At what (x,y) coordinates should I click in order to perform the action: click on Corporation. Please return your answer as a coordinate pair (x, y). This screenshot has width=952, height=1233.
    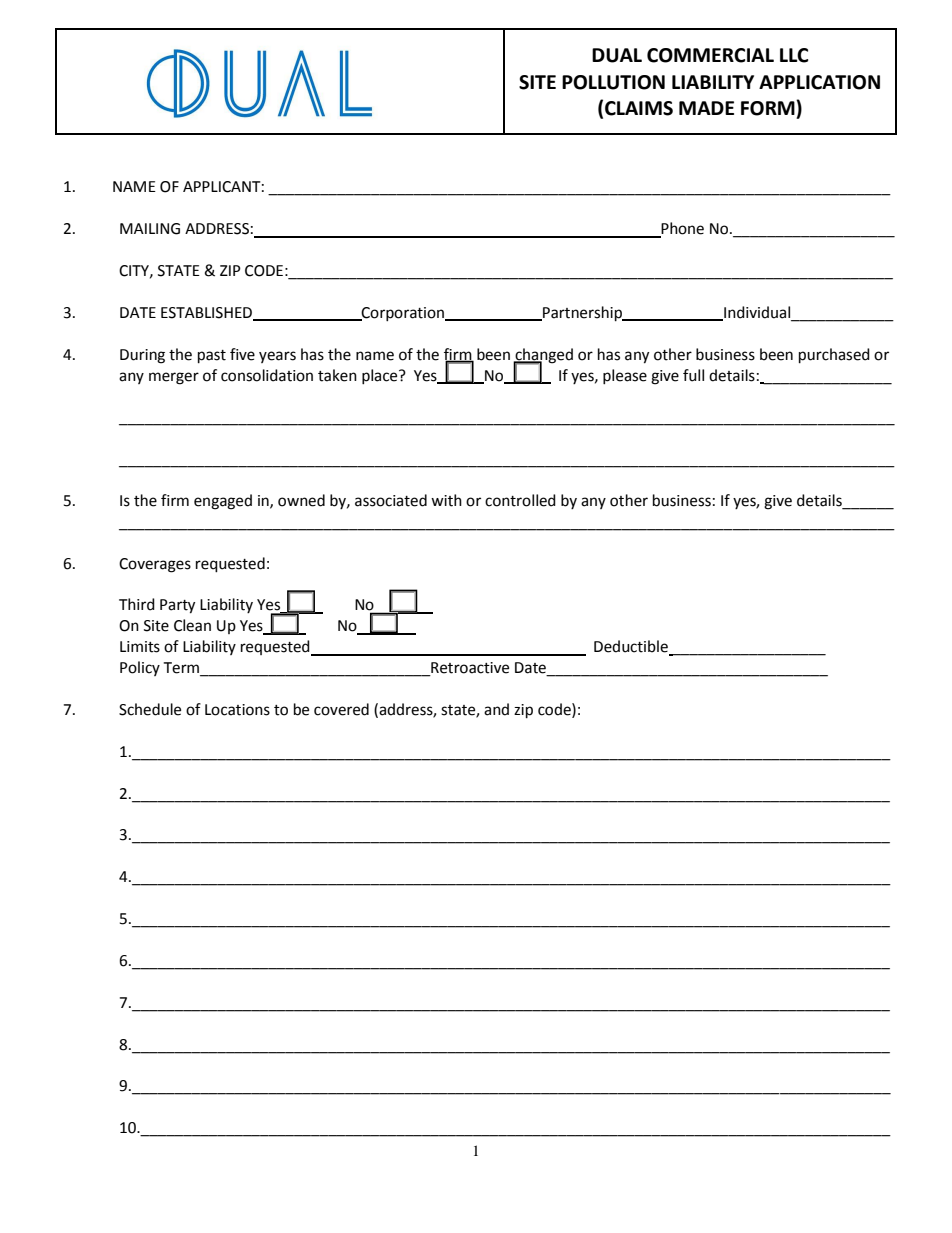
    Looking at the image, I should click on (403, 314).
